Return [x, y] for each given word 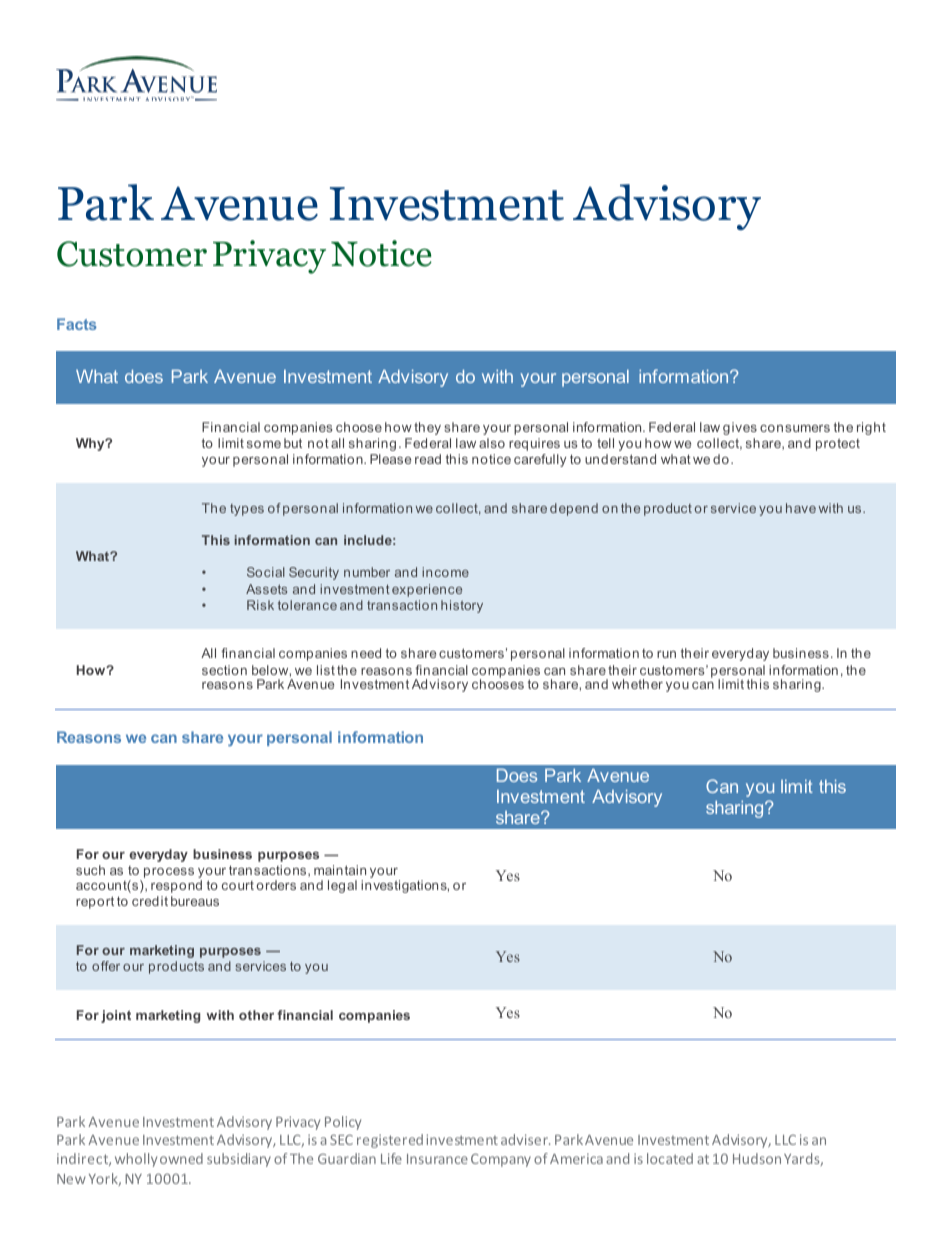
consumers [795, 428]
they [427, 428]
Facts [77, 324]
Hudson [757, 1158]
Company [501, 1160]
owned [181, 1158]
